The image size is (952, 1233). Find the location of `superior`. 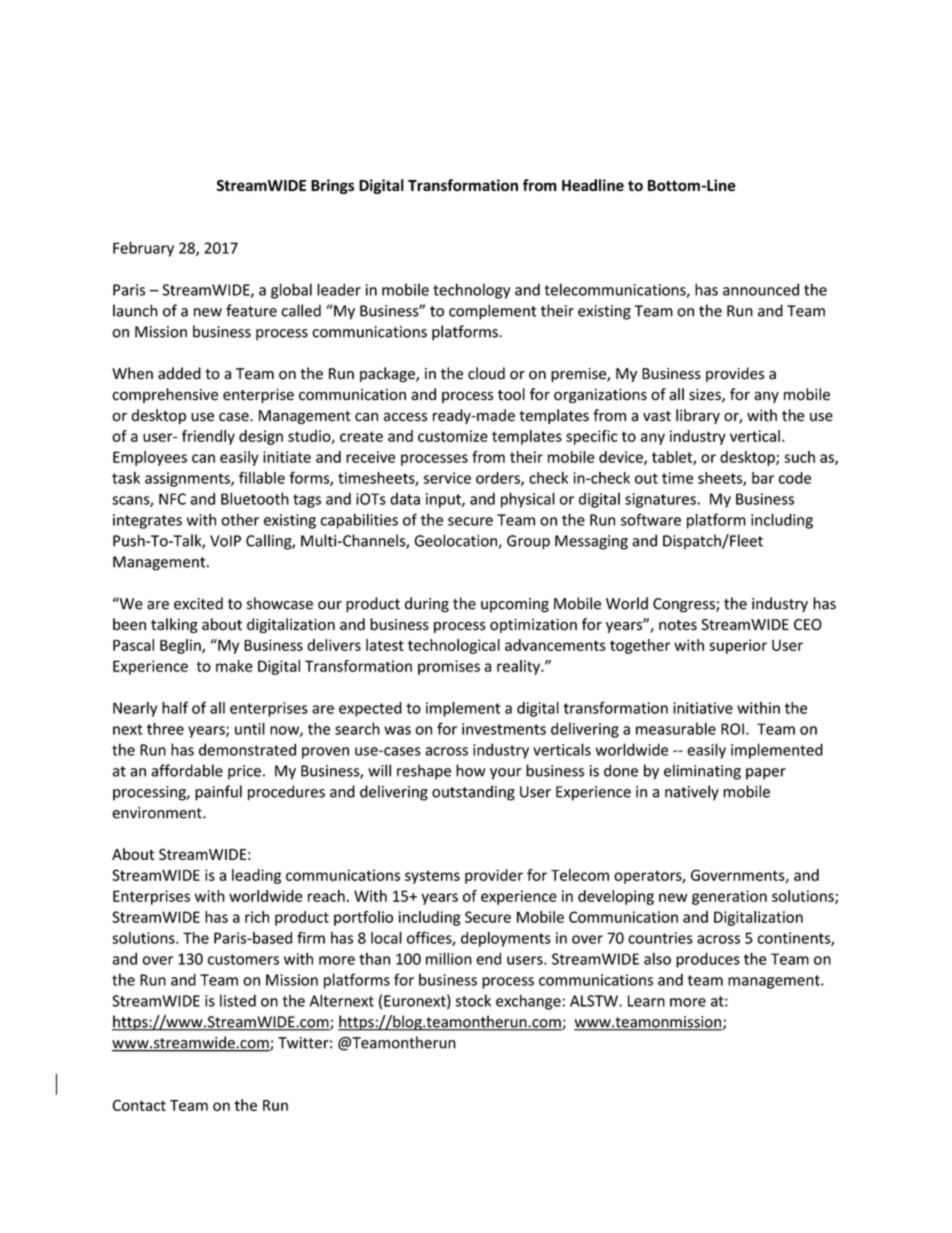

superior is located at coordinates (738, 646).
